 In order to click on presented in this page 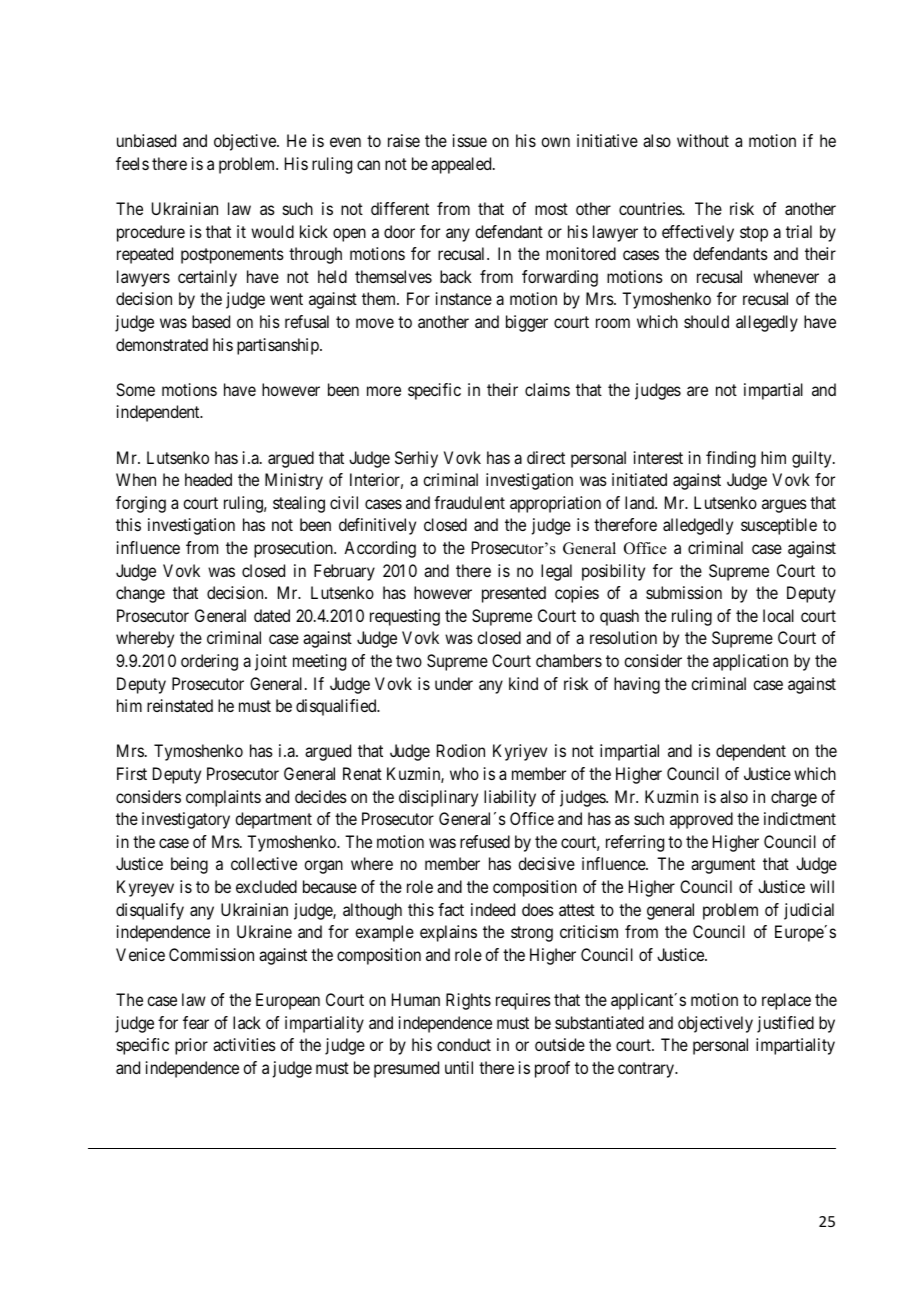, I will do `click(514, 594)`.
